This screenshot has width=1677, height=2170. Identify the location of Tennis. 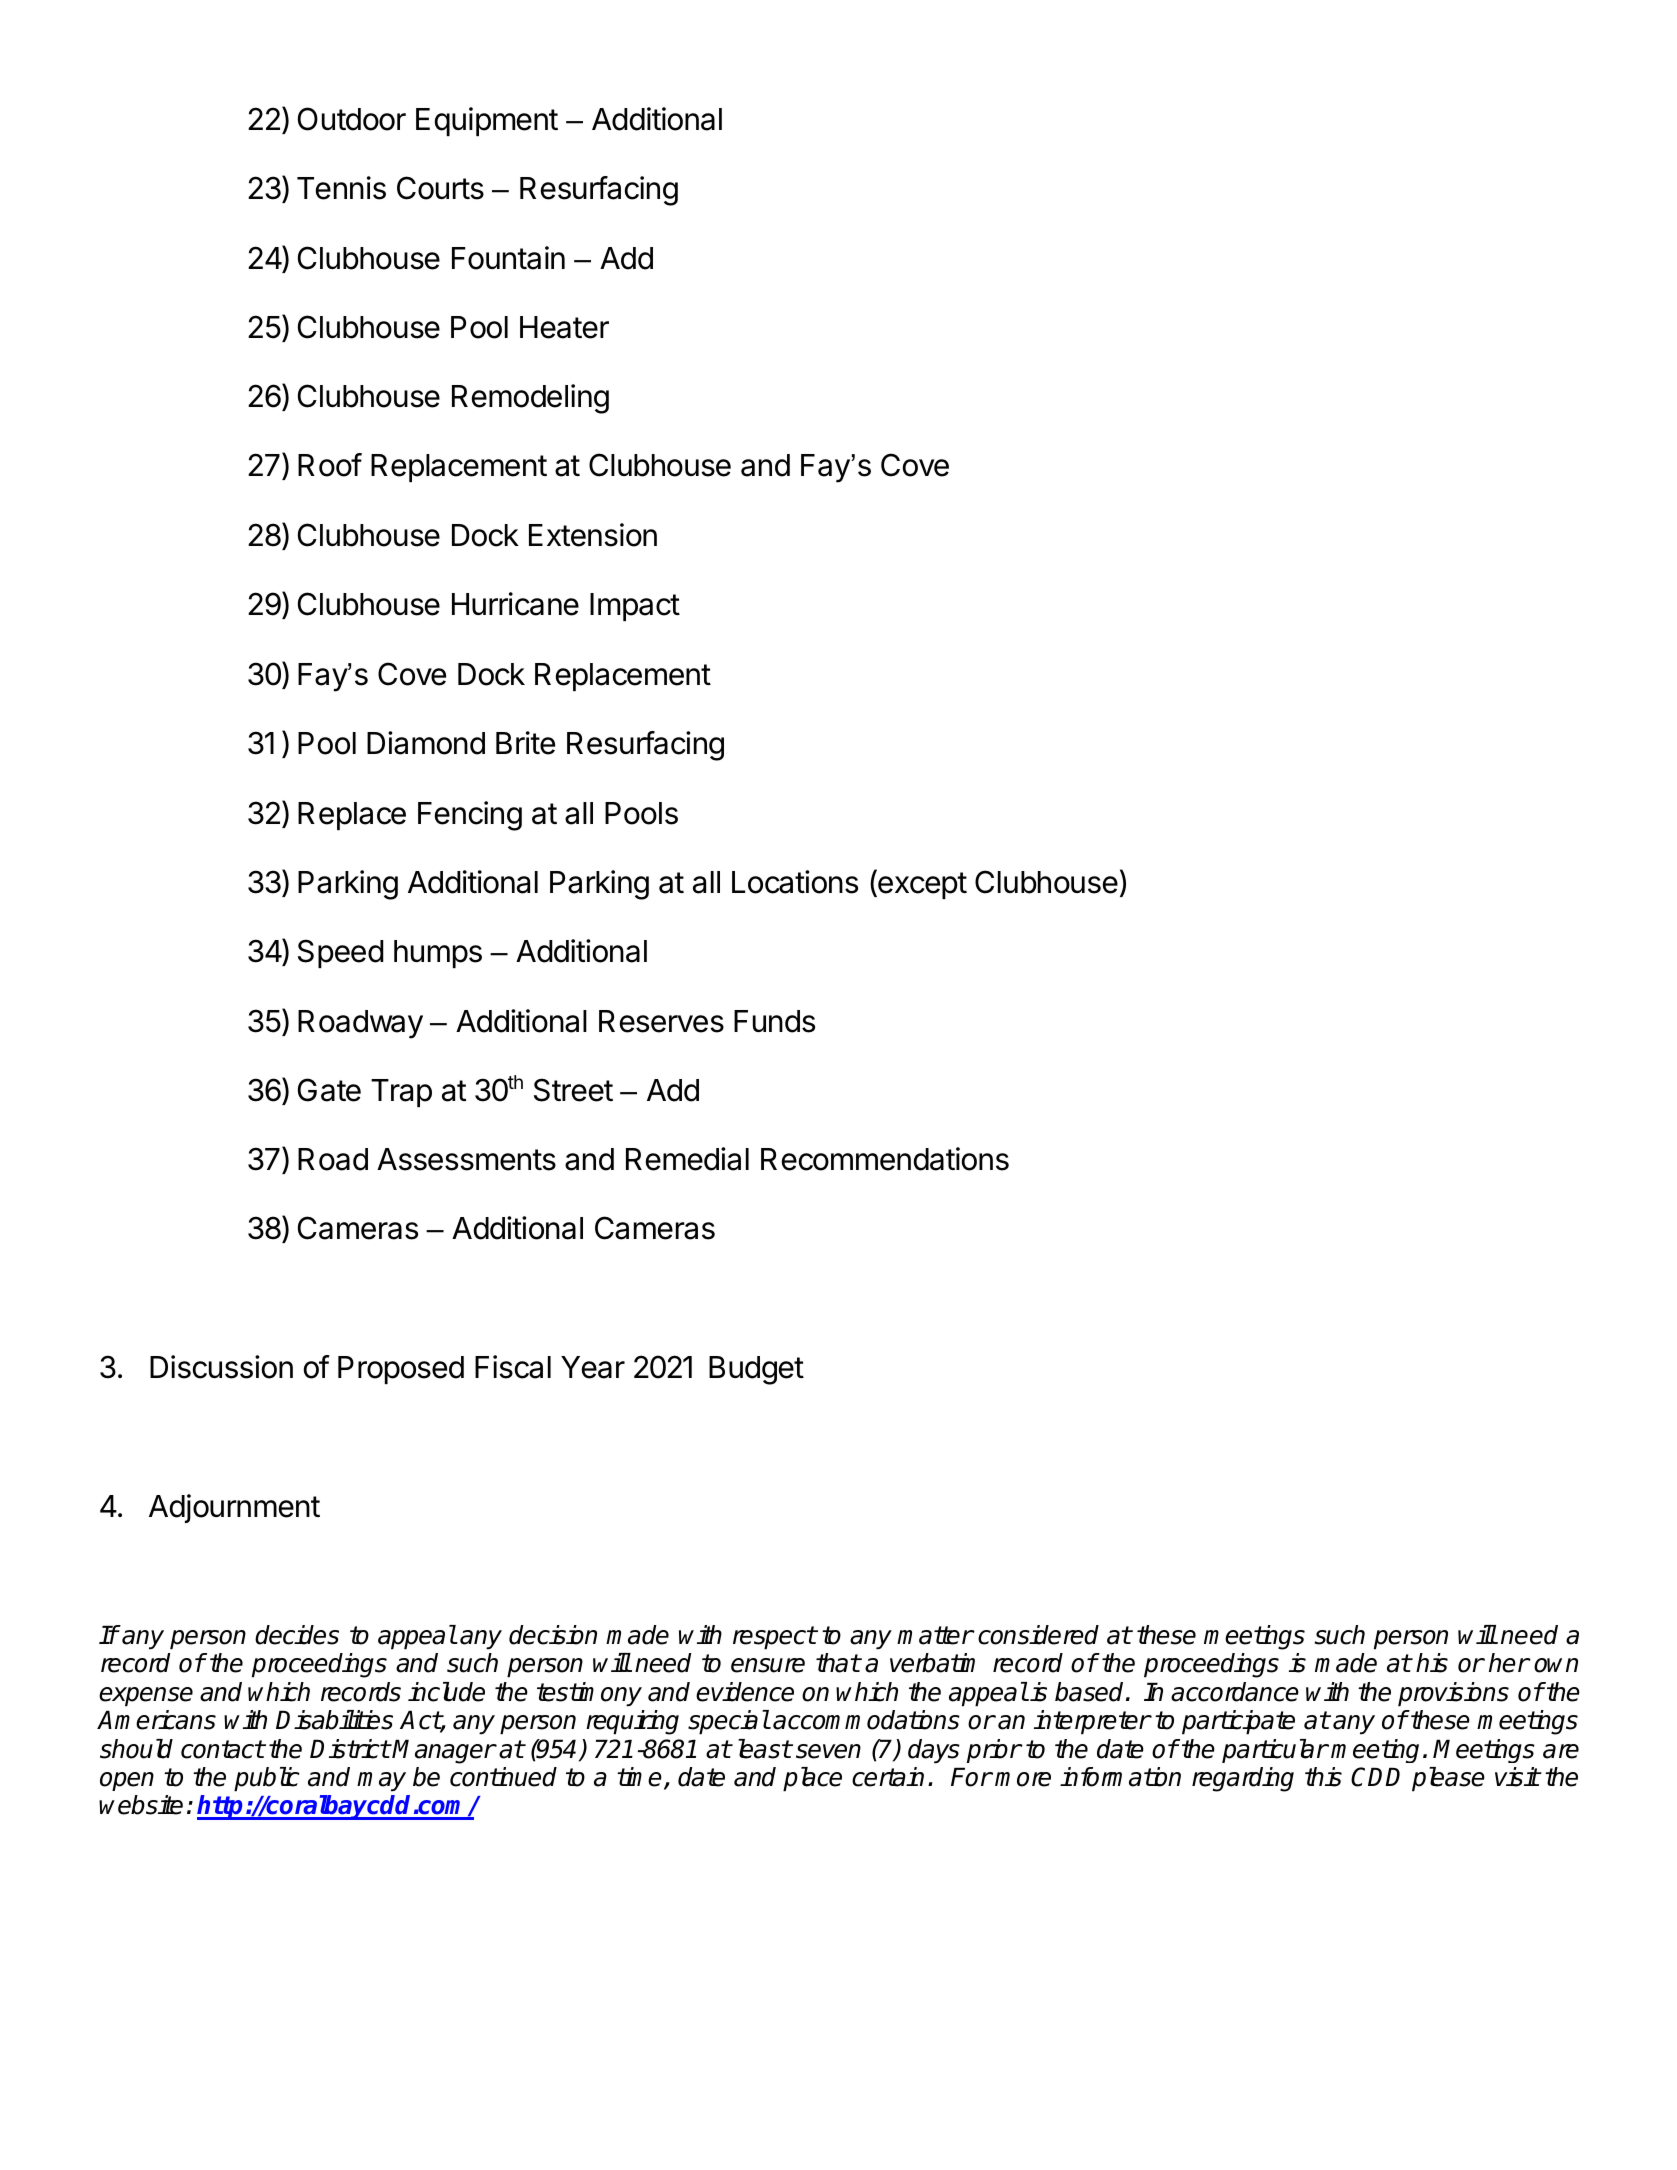
(341, 188).
